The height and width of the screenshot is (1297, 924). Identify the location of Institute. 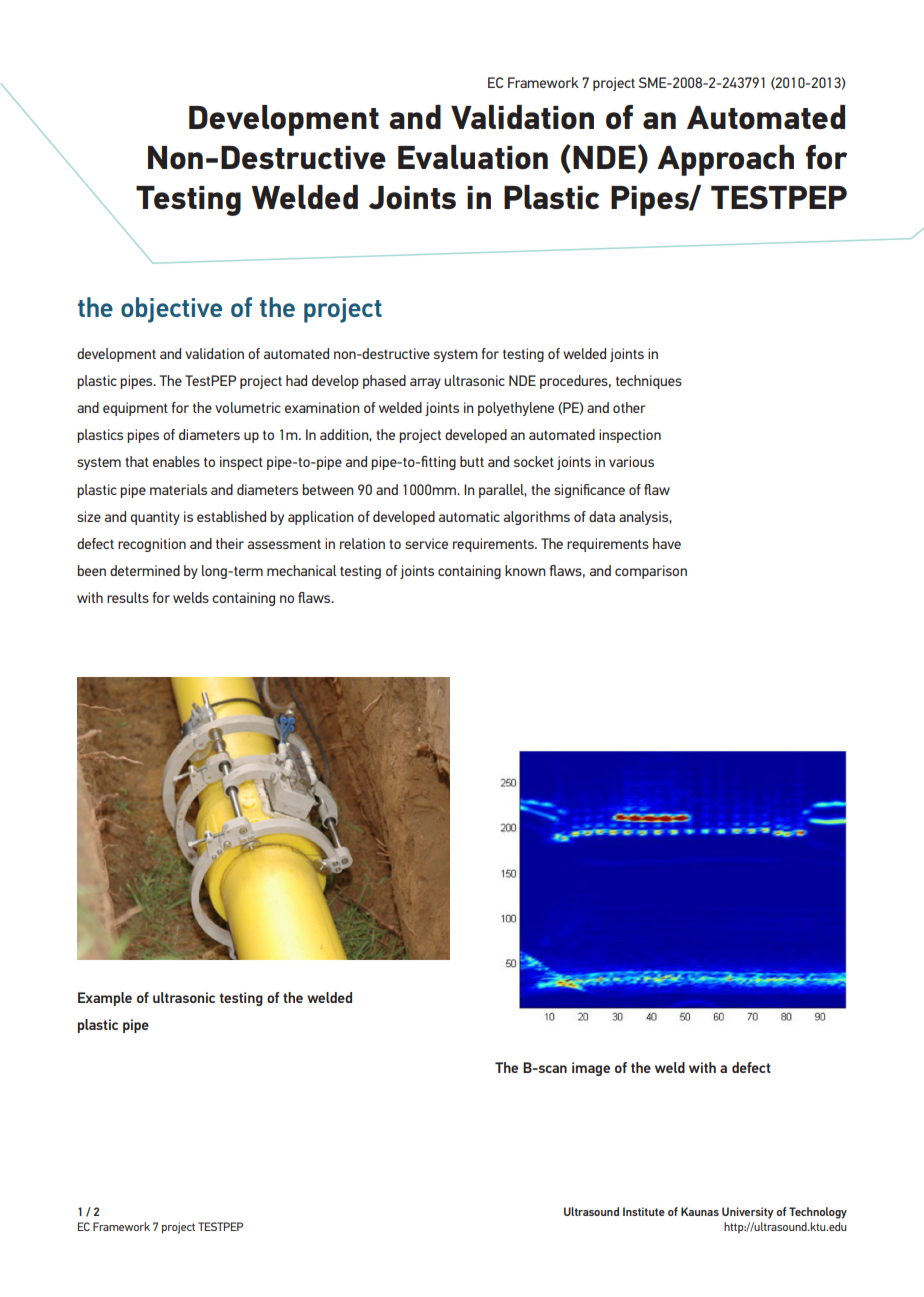
(644, 1211).
